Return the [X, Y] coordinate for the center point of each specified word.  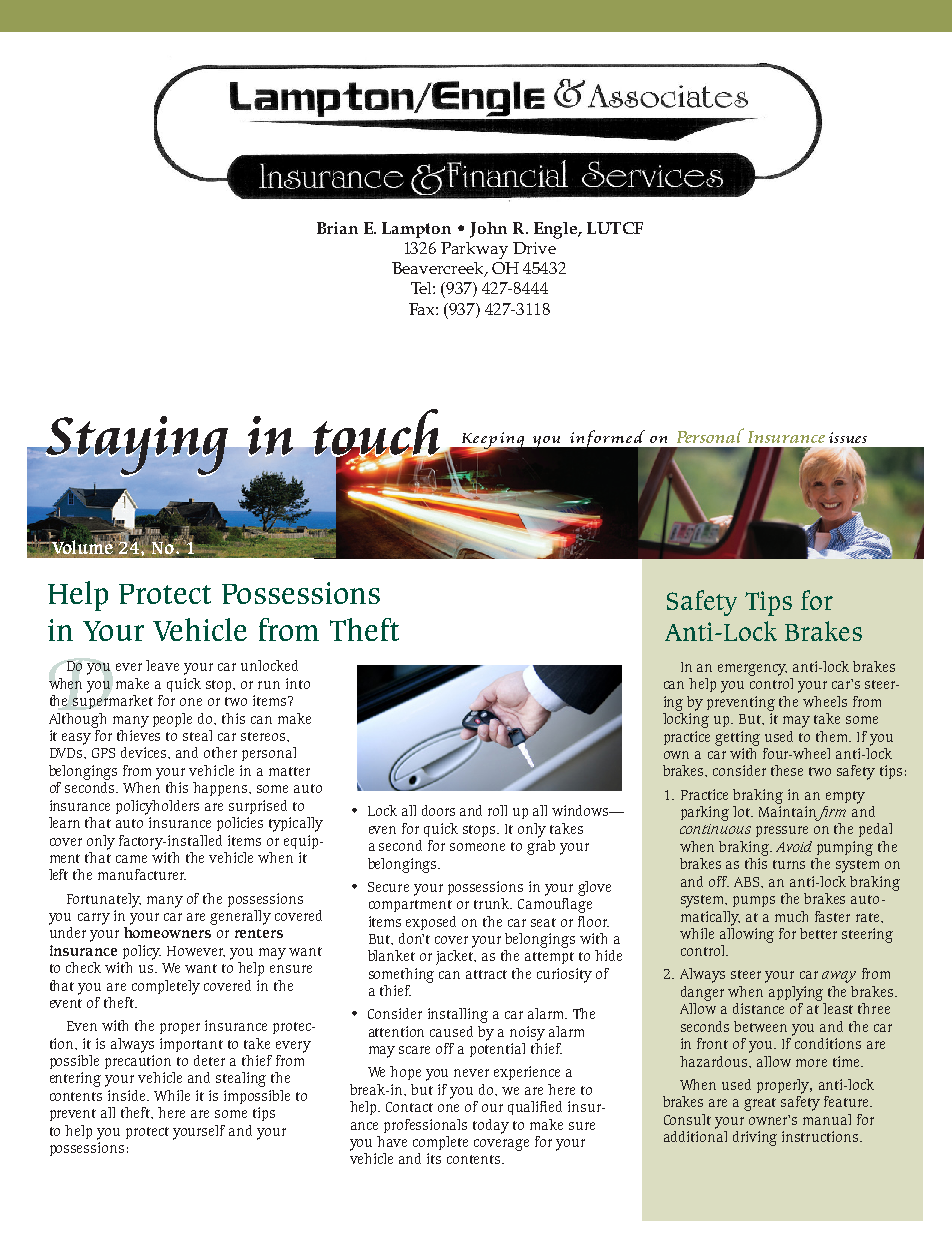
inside [128, 1095]
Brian [337, 228]
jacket [456, 957]
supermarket [113, 700]
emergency [752, 670]
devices [145, 752]
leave [162, 665]
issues [848, 437]
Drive [534, 248]
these [787, 770]
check [83, 967]
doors [438, 810]
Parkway [474, 250]
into [298, 683]
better [818, 933]
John [488, 230]
